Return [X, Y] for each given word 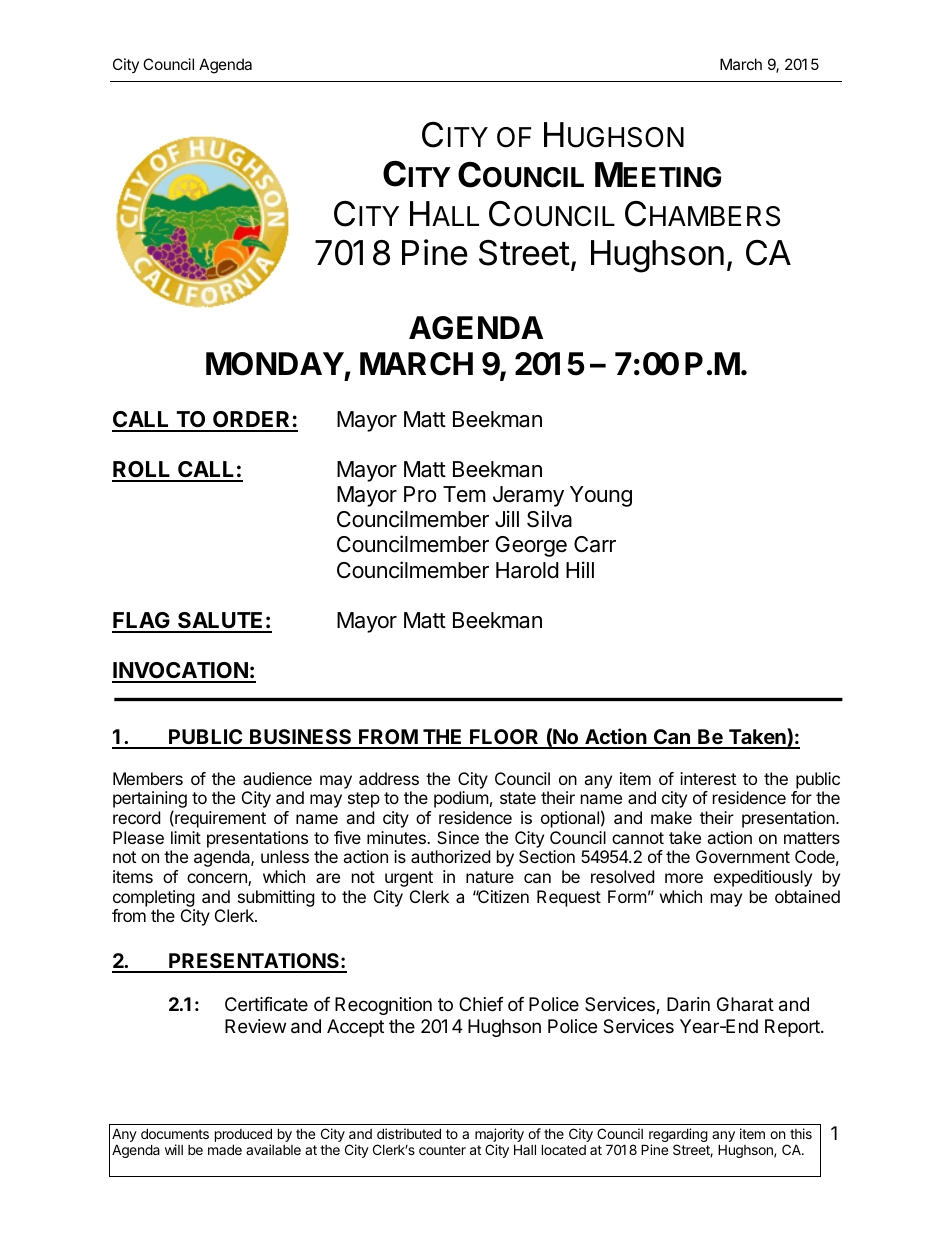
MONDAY [275, 364]
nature [490, 877]
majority [499, 1136]
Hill [580, 569]
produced [243, 1136]
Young [601, 496]
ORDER [252, 421]
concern [218, 879]
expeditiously [763, 878]
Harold [527, 570]
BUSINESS [301, 738]
